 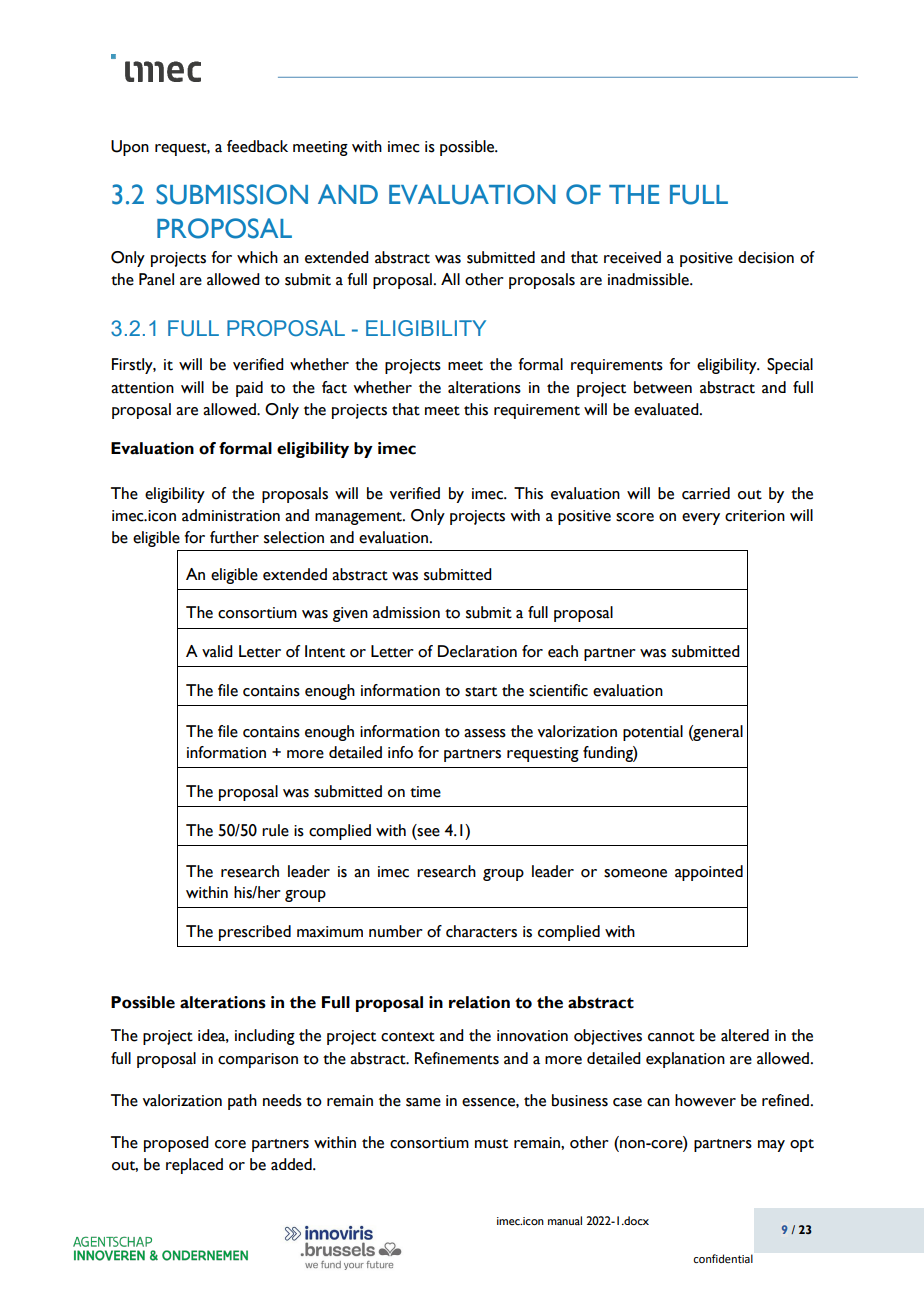 I want to click on start, so click(x=481, y=692).
